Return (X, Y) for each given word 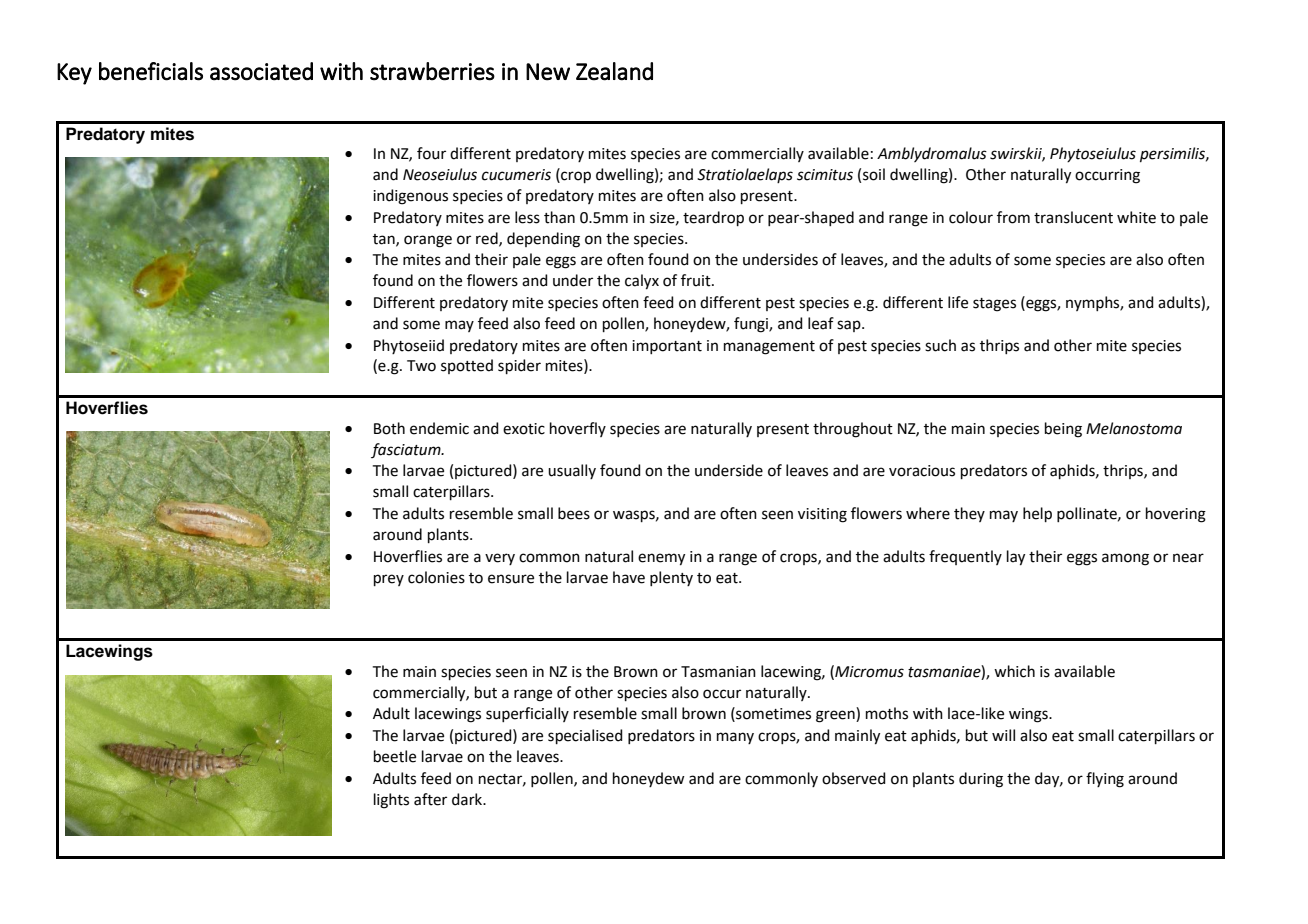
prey (389, 580)
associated (261, 71)
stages (994, 305)
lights (391, 801)
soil (874, 174)
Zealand (614, 71)
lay (1016, 558)
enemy (661, 559)
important (667, 347)
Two (421, 366)
